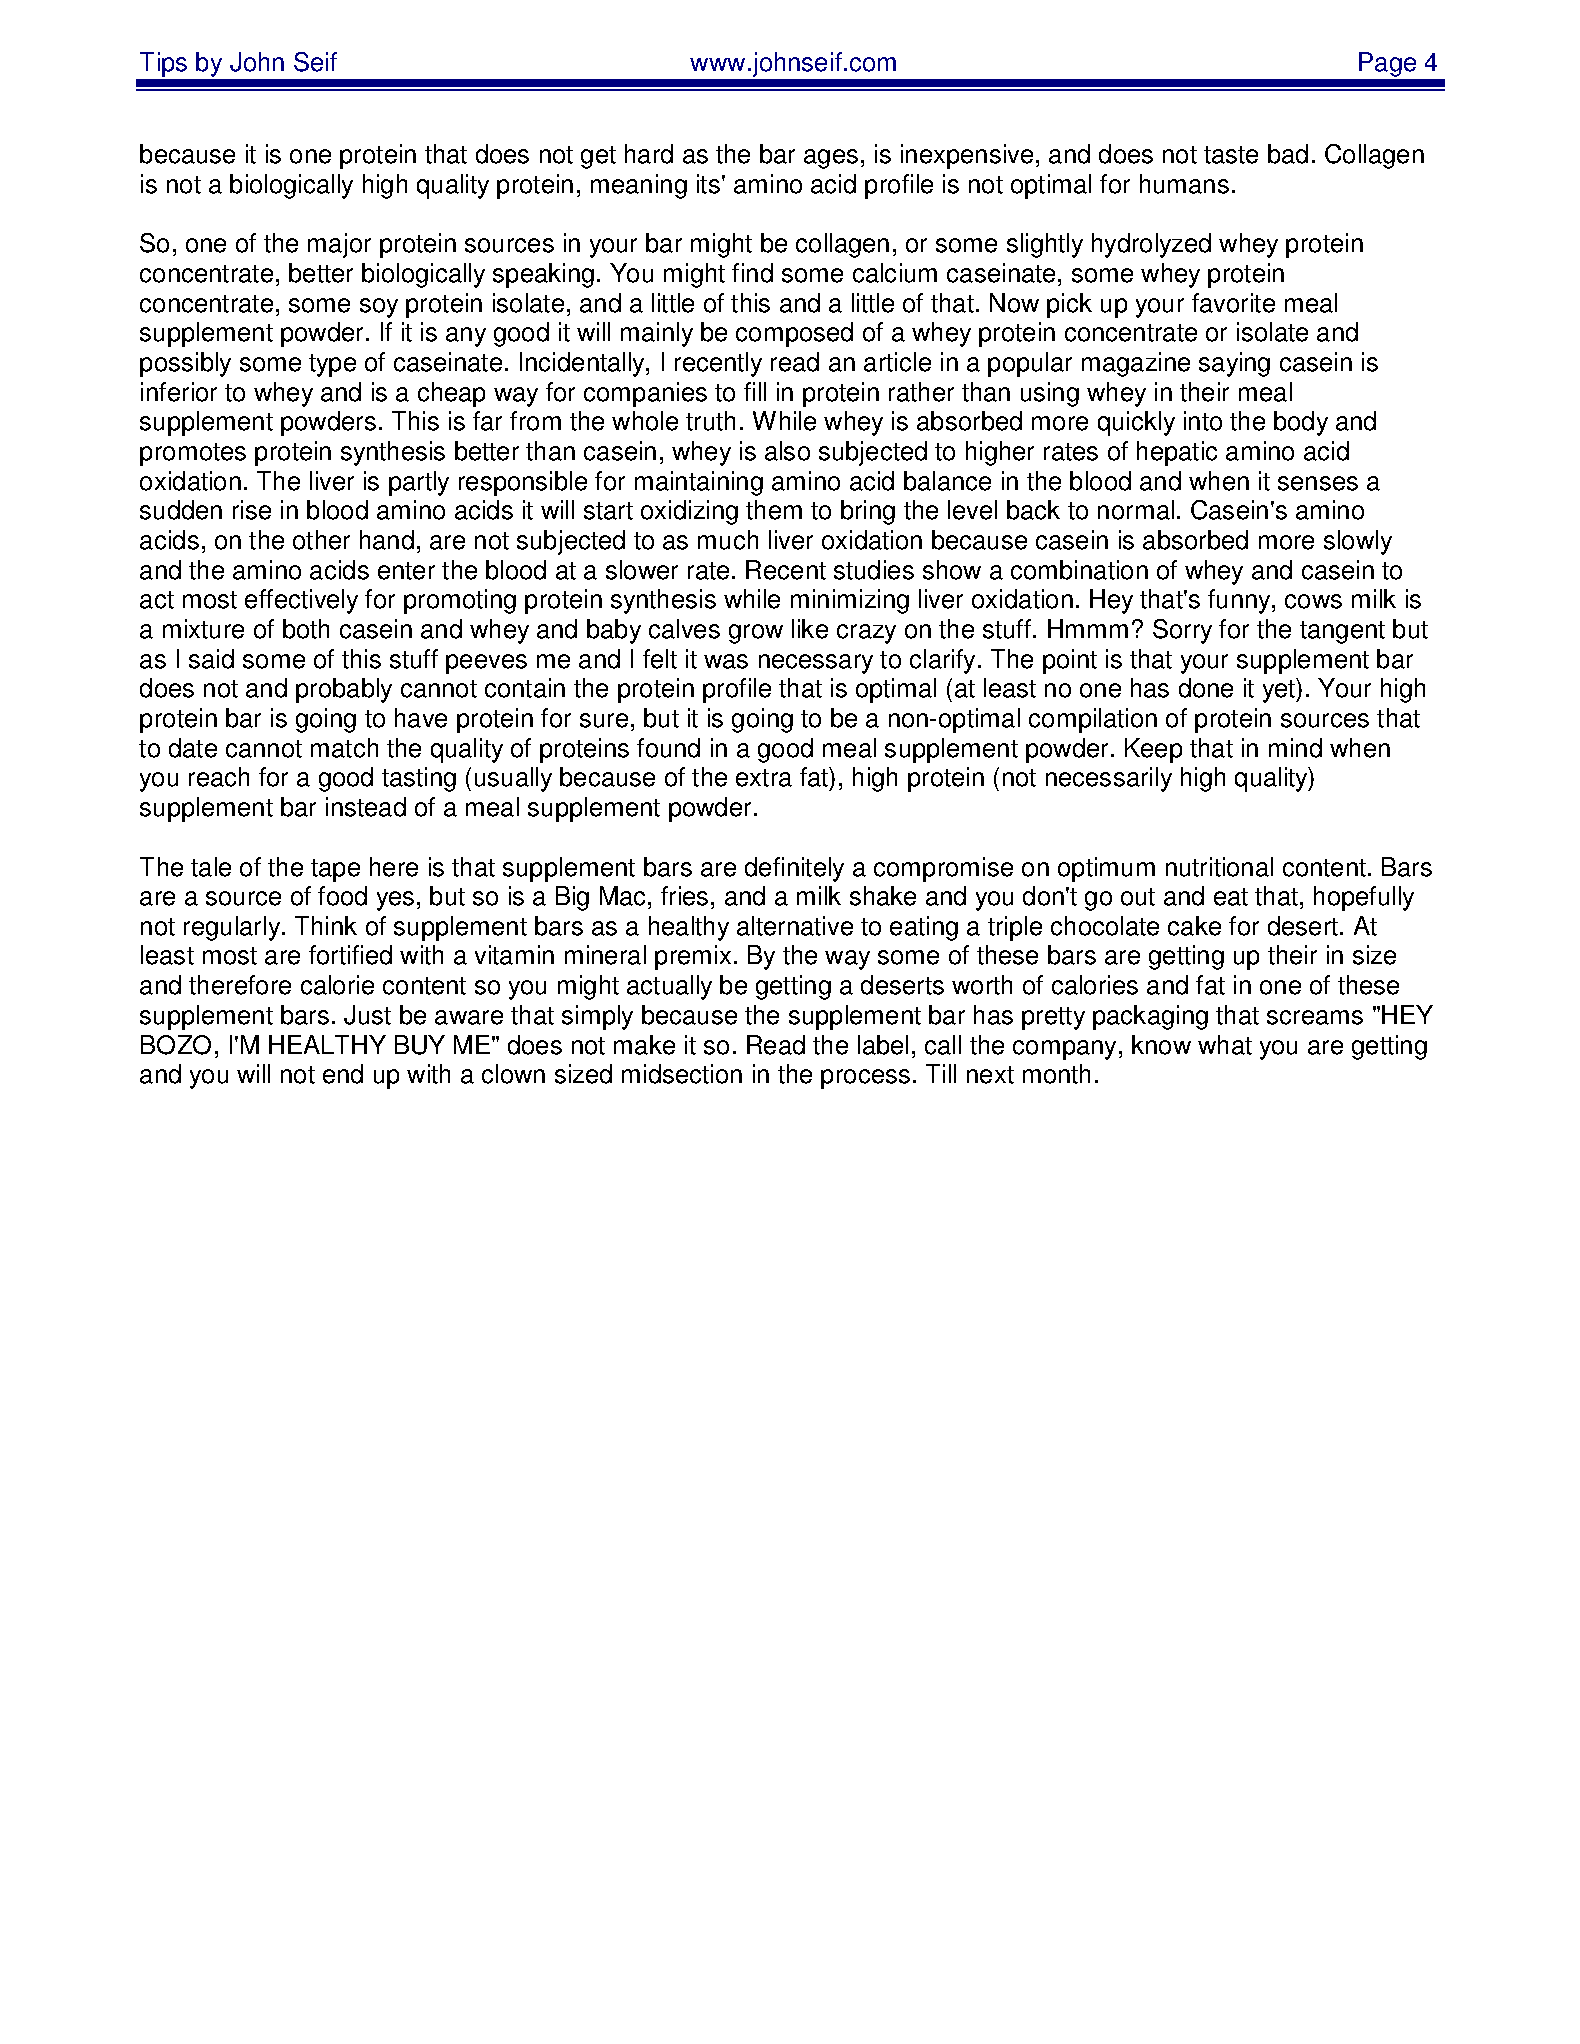  Describe the element at coordinates (764, 778) in the page. I see `extra` at that location.
